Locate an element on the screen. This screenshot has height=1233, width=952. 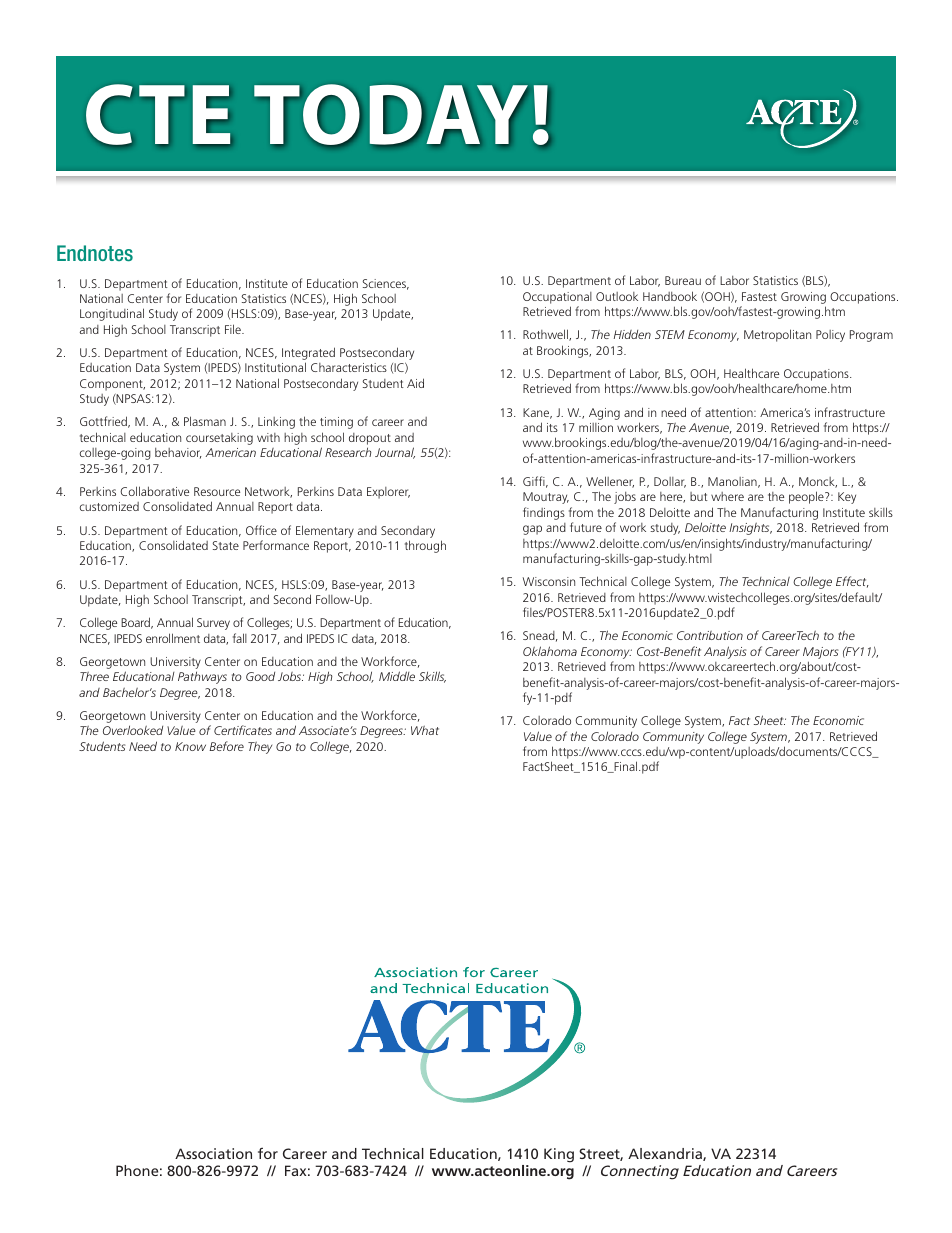
Association is located at coordinates (213, 1153).
